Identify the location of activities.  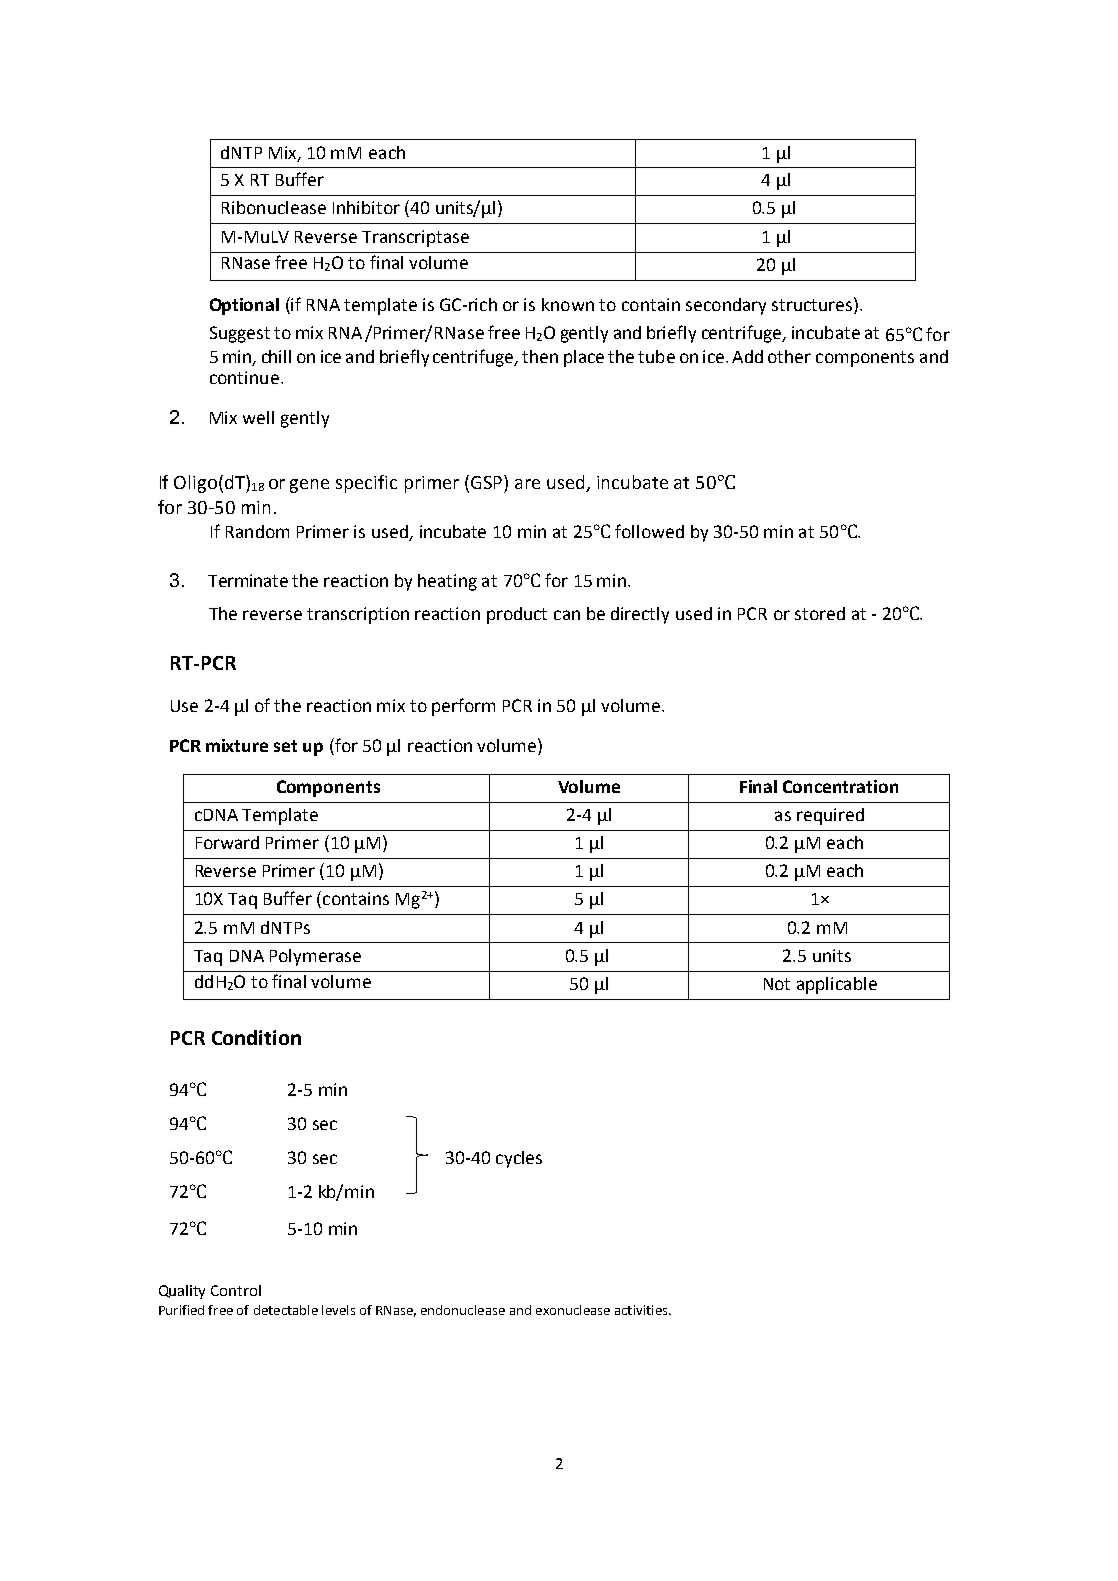
(642, 1310).
